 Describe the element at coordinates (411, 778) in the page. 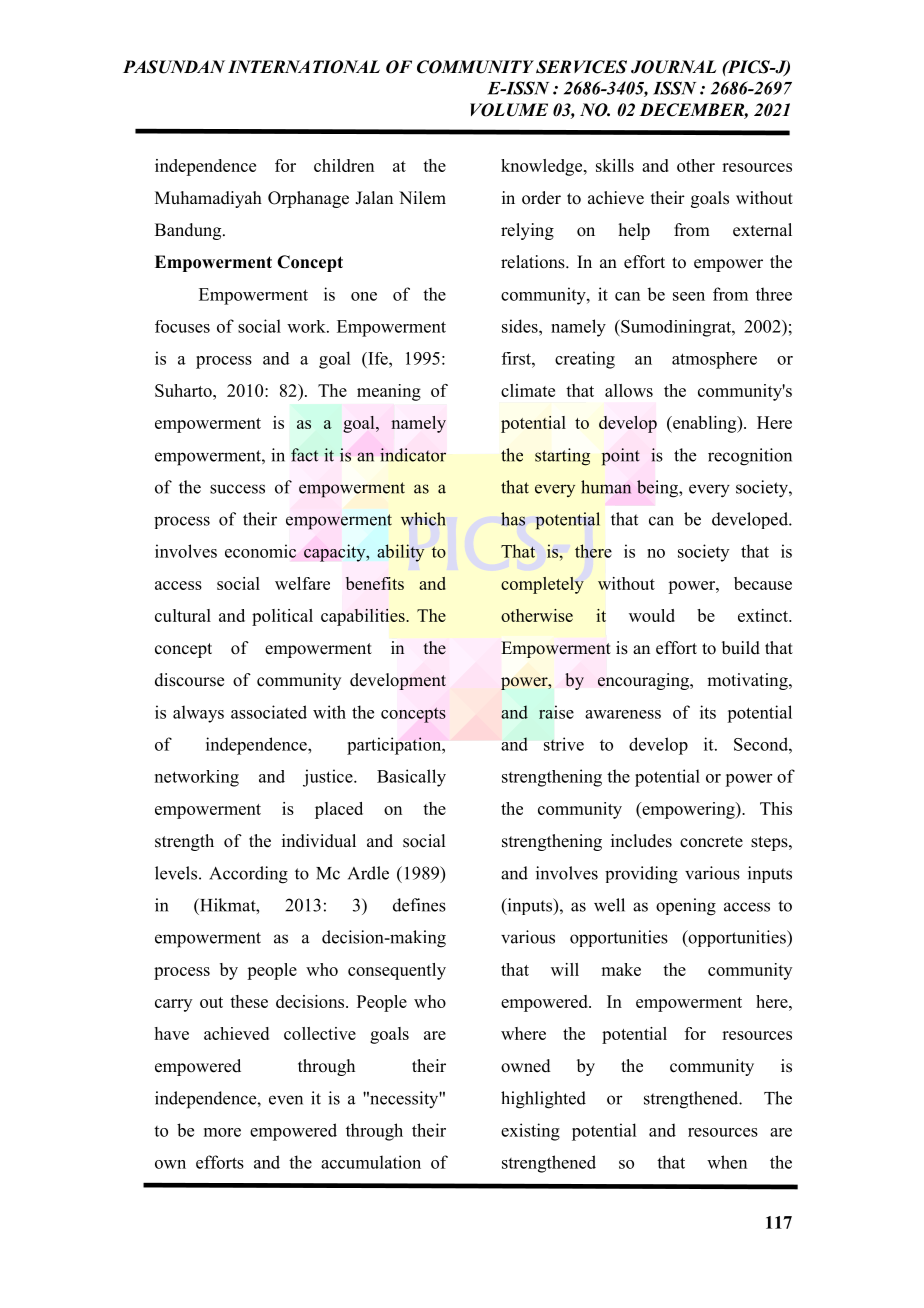

I see `Basically` at that location.
